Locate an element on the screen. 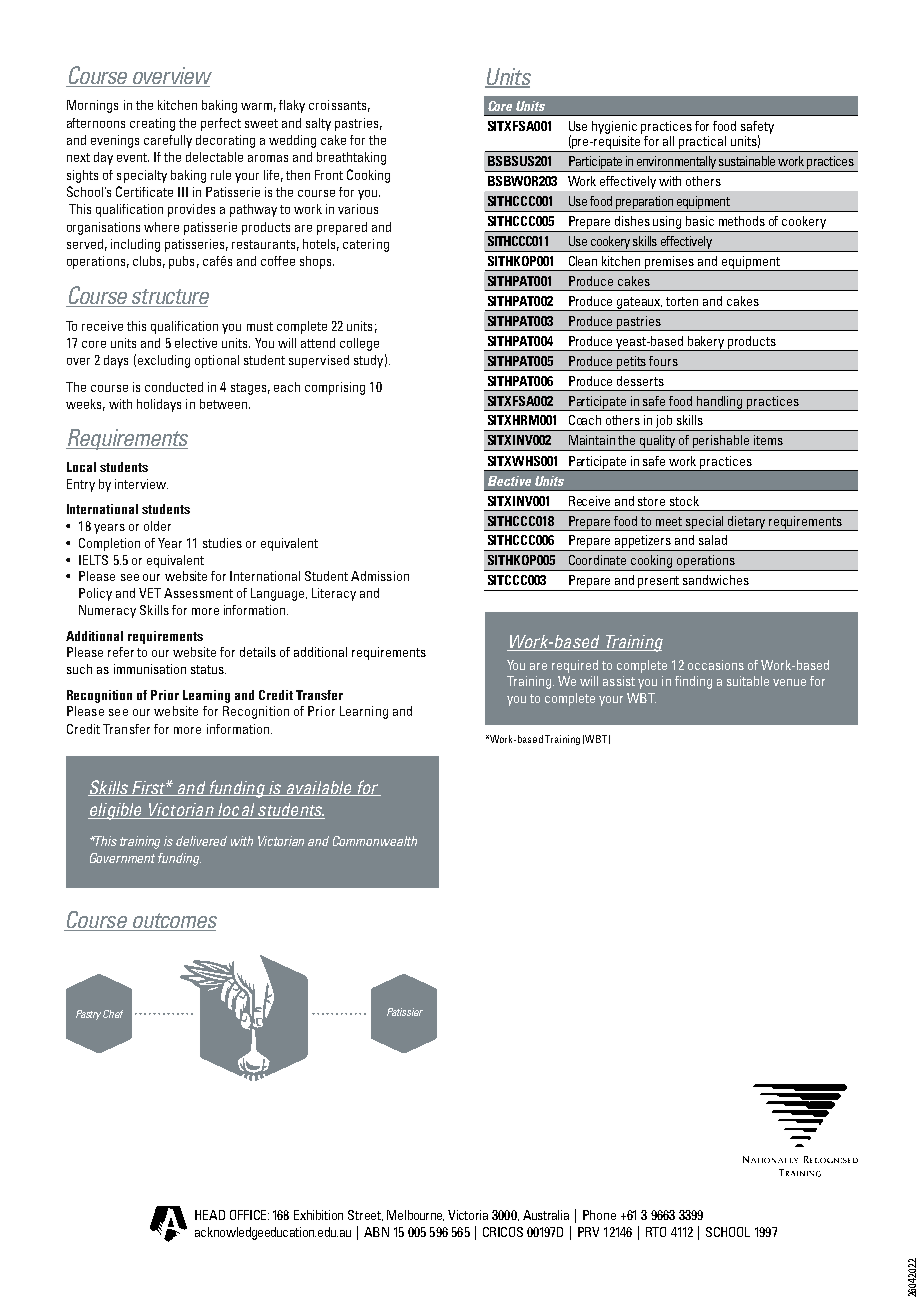 The image size is (924, 1308). immunisation is located at coordinates (150, 669).
